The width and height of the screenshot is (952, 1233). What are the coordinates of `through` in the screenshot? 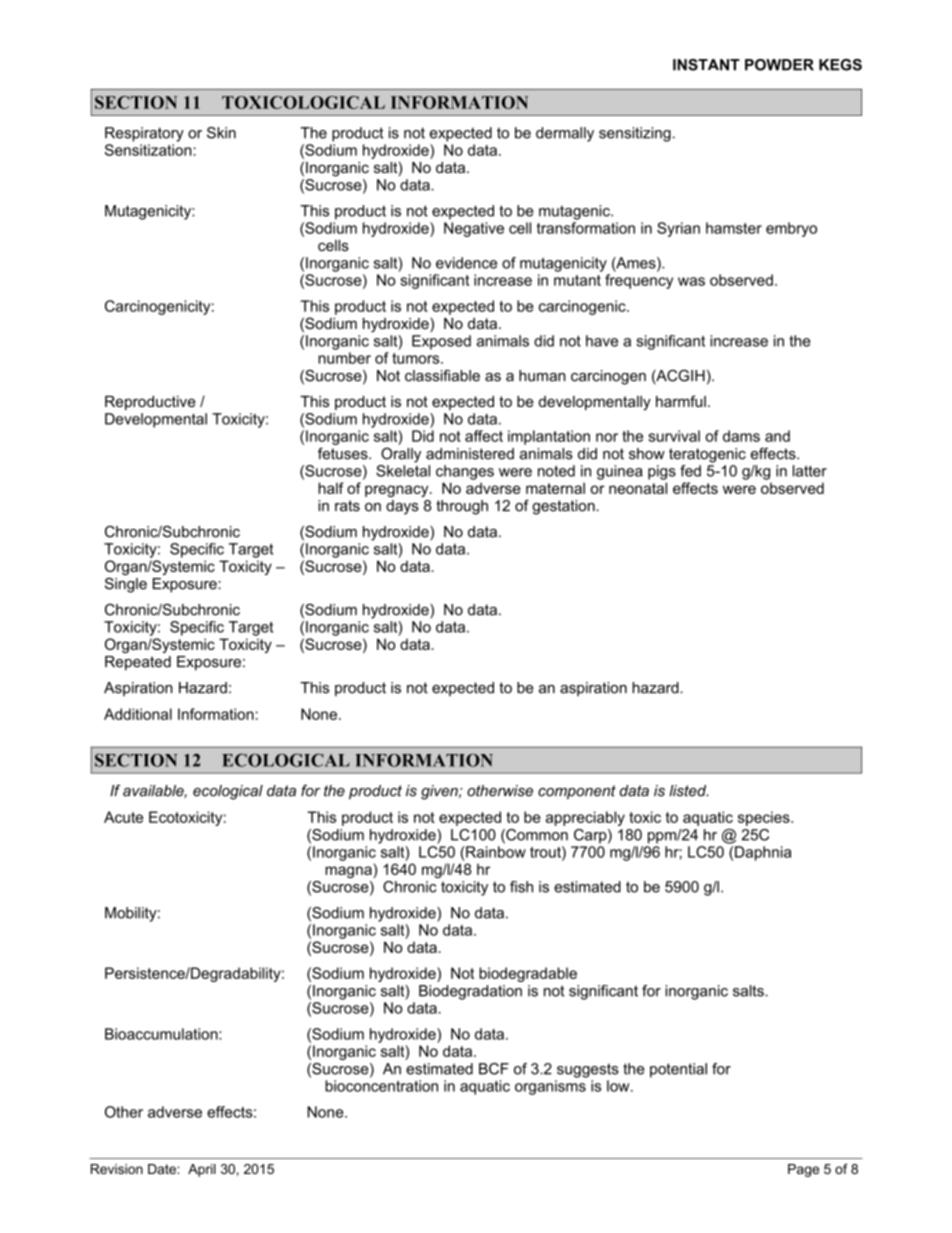 It's located at (462, 507).
